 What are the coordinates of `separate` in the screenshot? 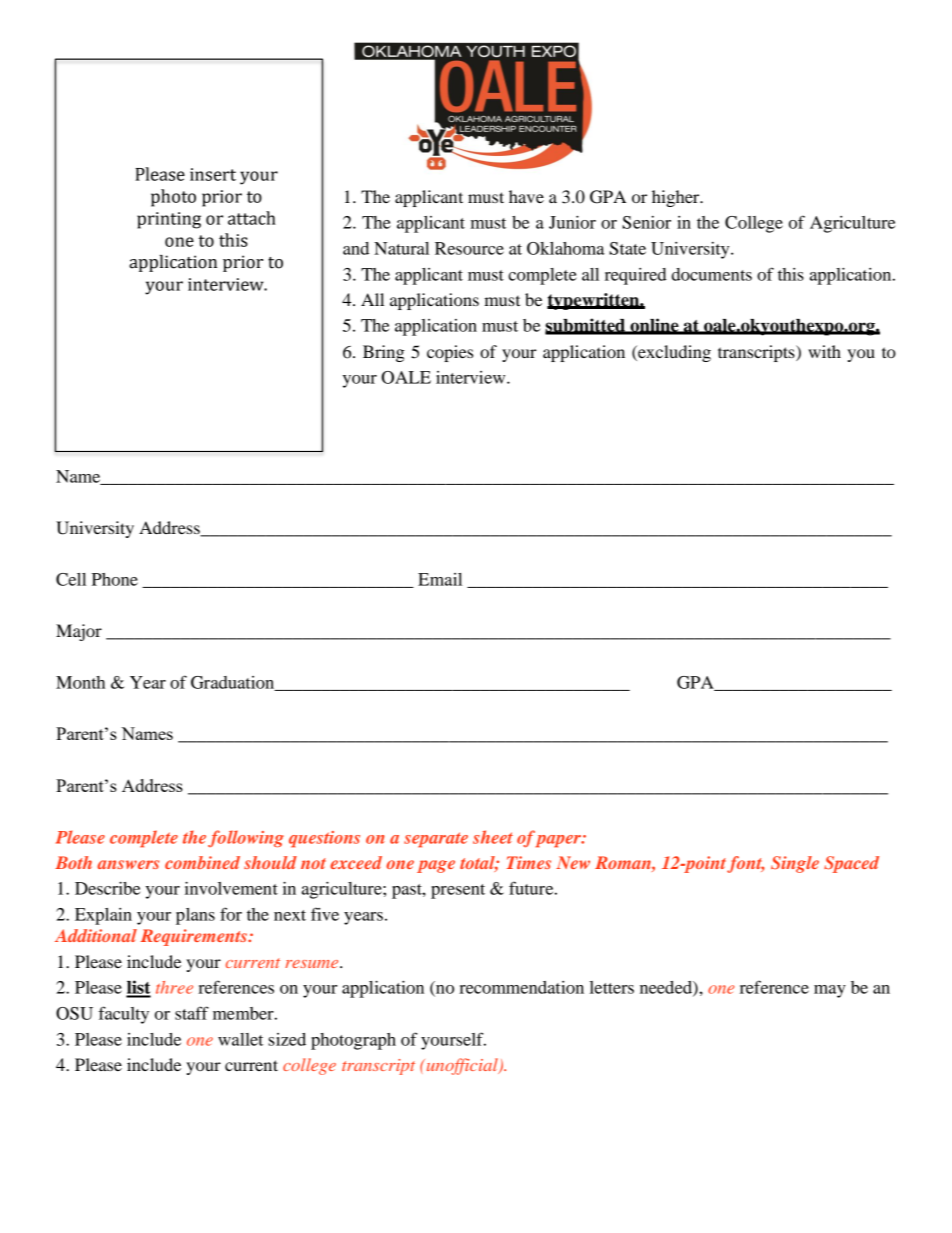 It's located at (436, 840).
